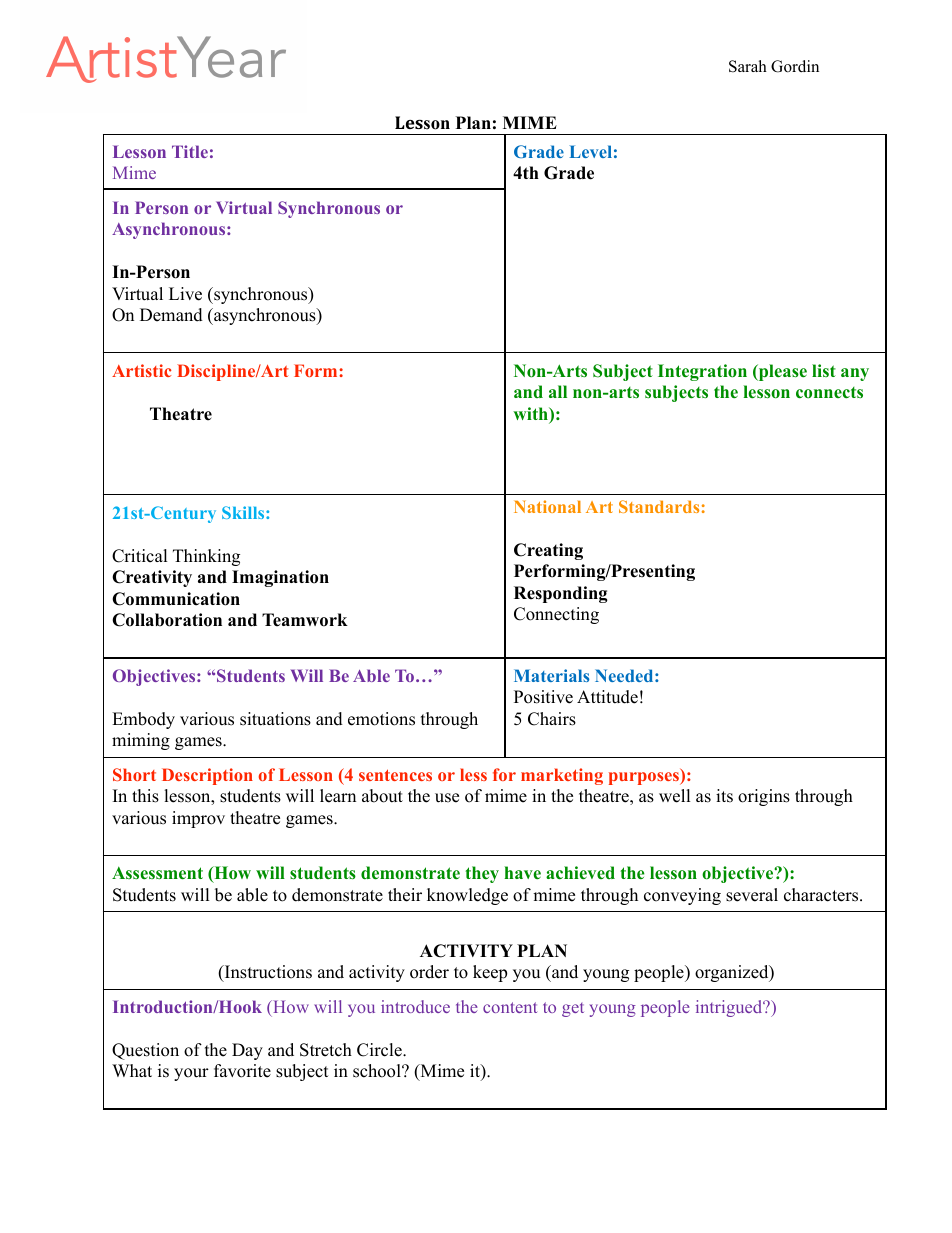 The height and width of the screenshot is (1233, 952). What do you see at coordinates (275, 719) in the screenshot?
I see `situations` at bounding box center [275, 719].
